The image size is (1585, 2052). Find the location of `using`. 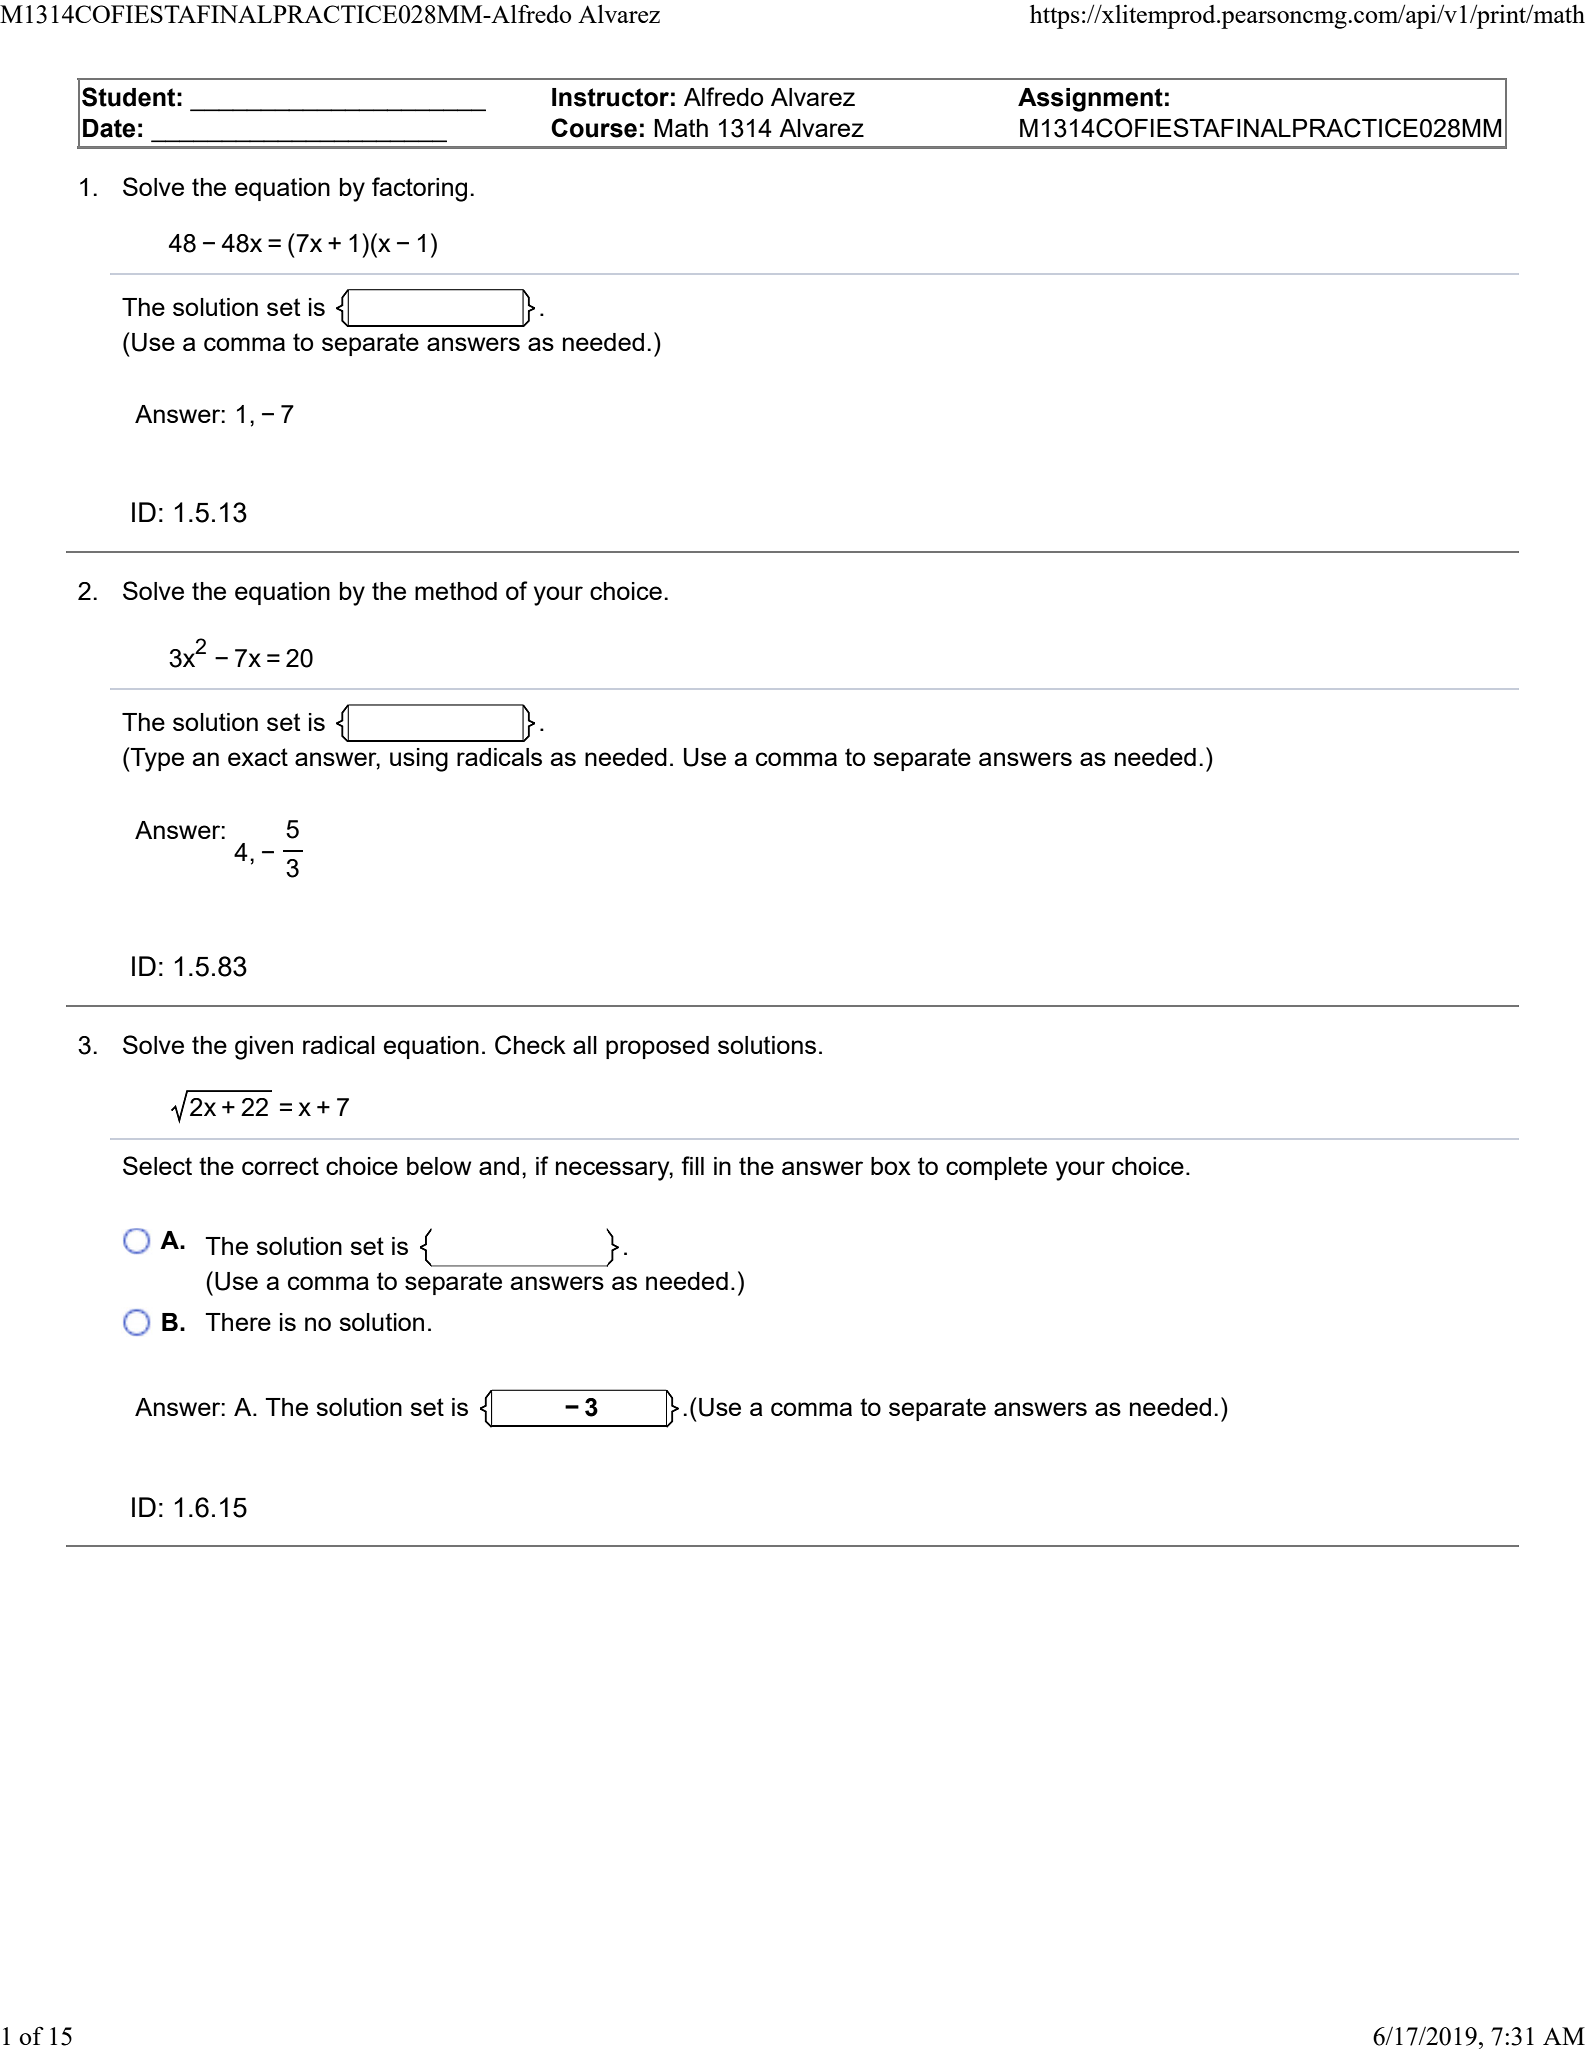

using is located at coordinates (419, 760).
